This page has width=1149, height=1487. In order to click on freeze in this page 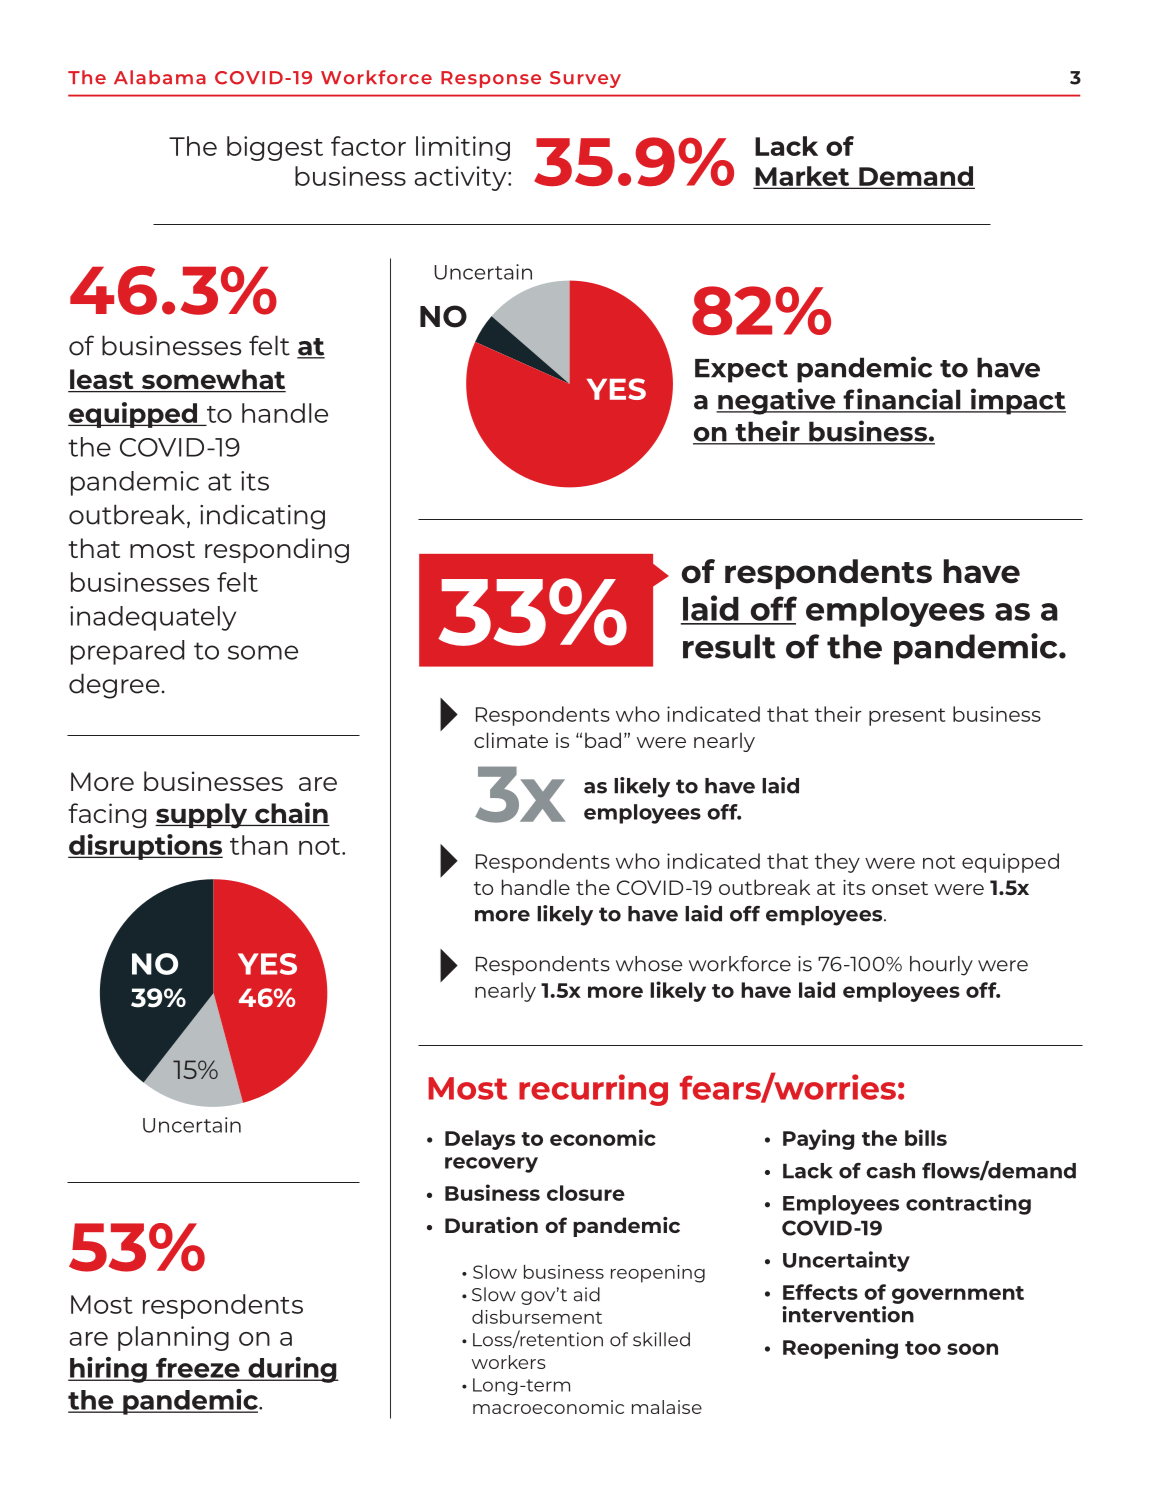, I will do `click(198, 1369)`.
